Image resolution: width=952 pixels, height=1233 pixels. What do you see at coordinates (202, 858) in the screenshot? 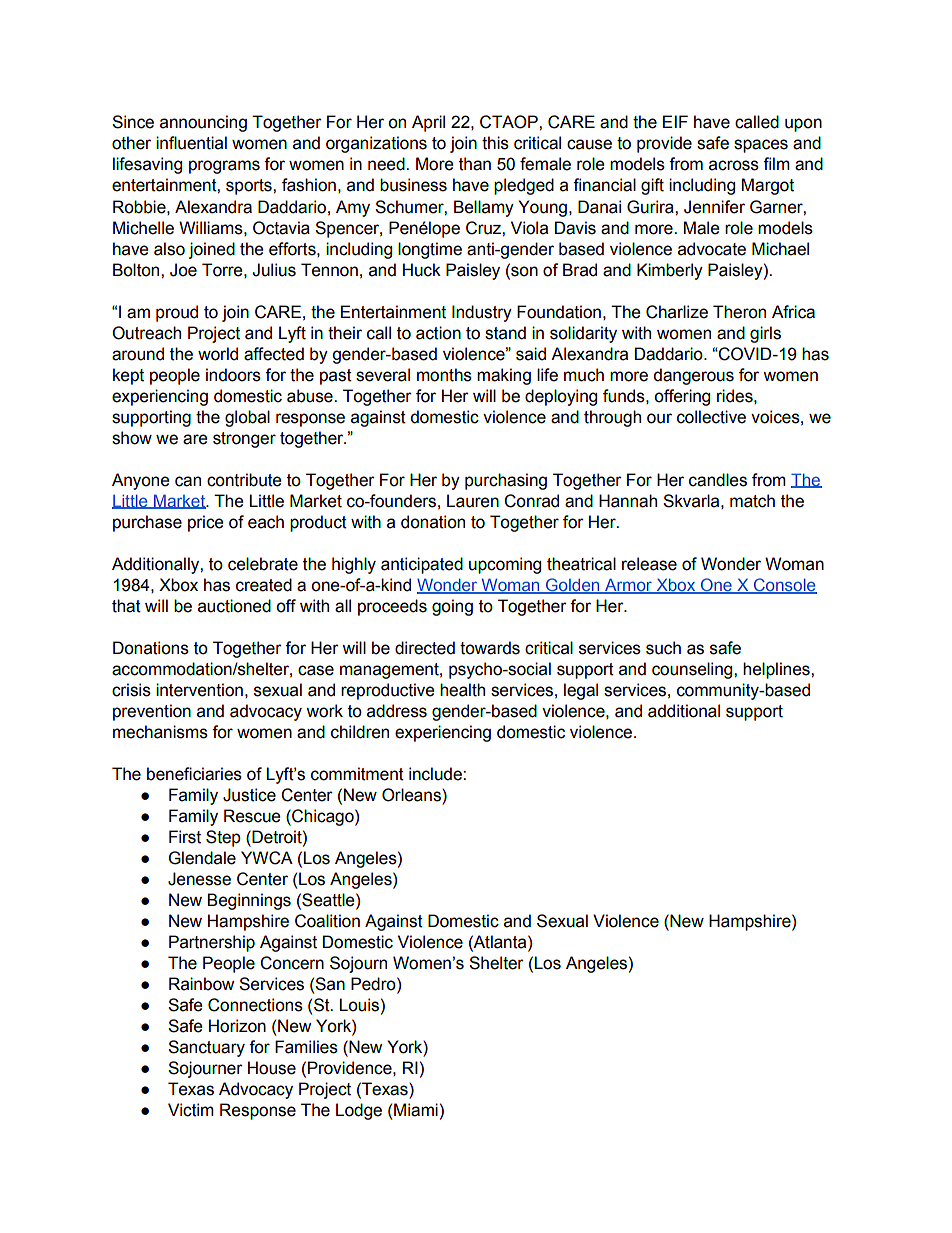
I see `Glendale` at bounding box center [202, 858].
